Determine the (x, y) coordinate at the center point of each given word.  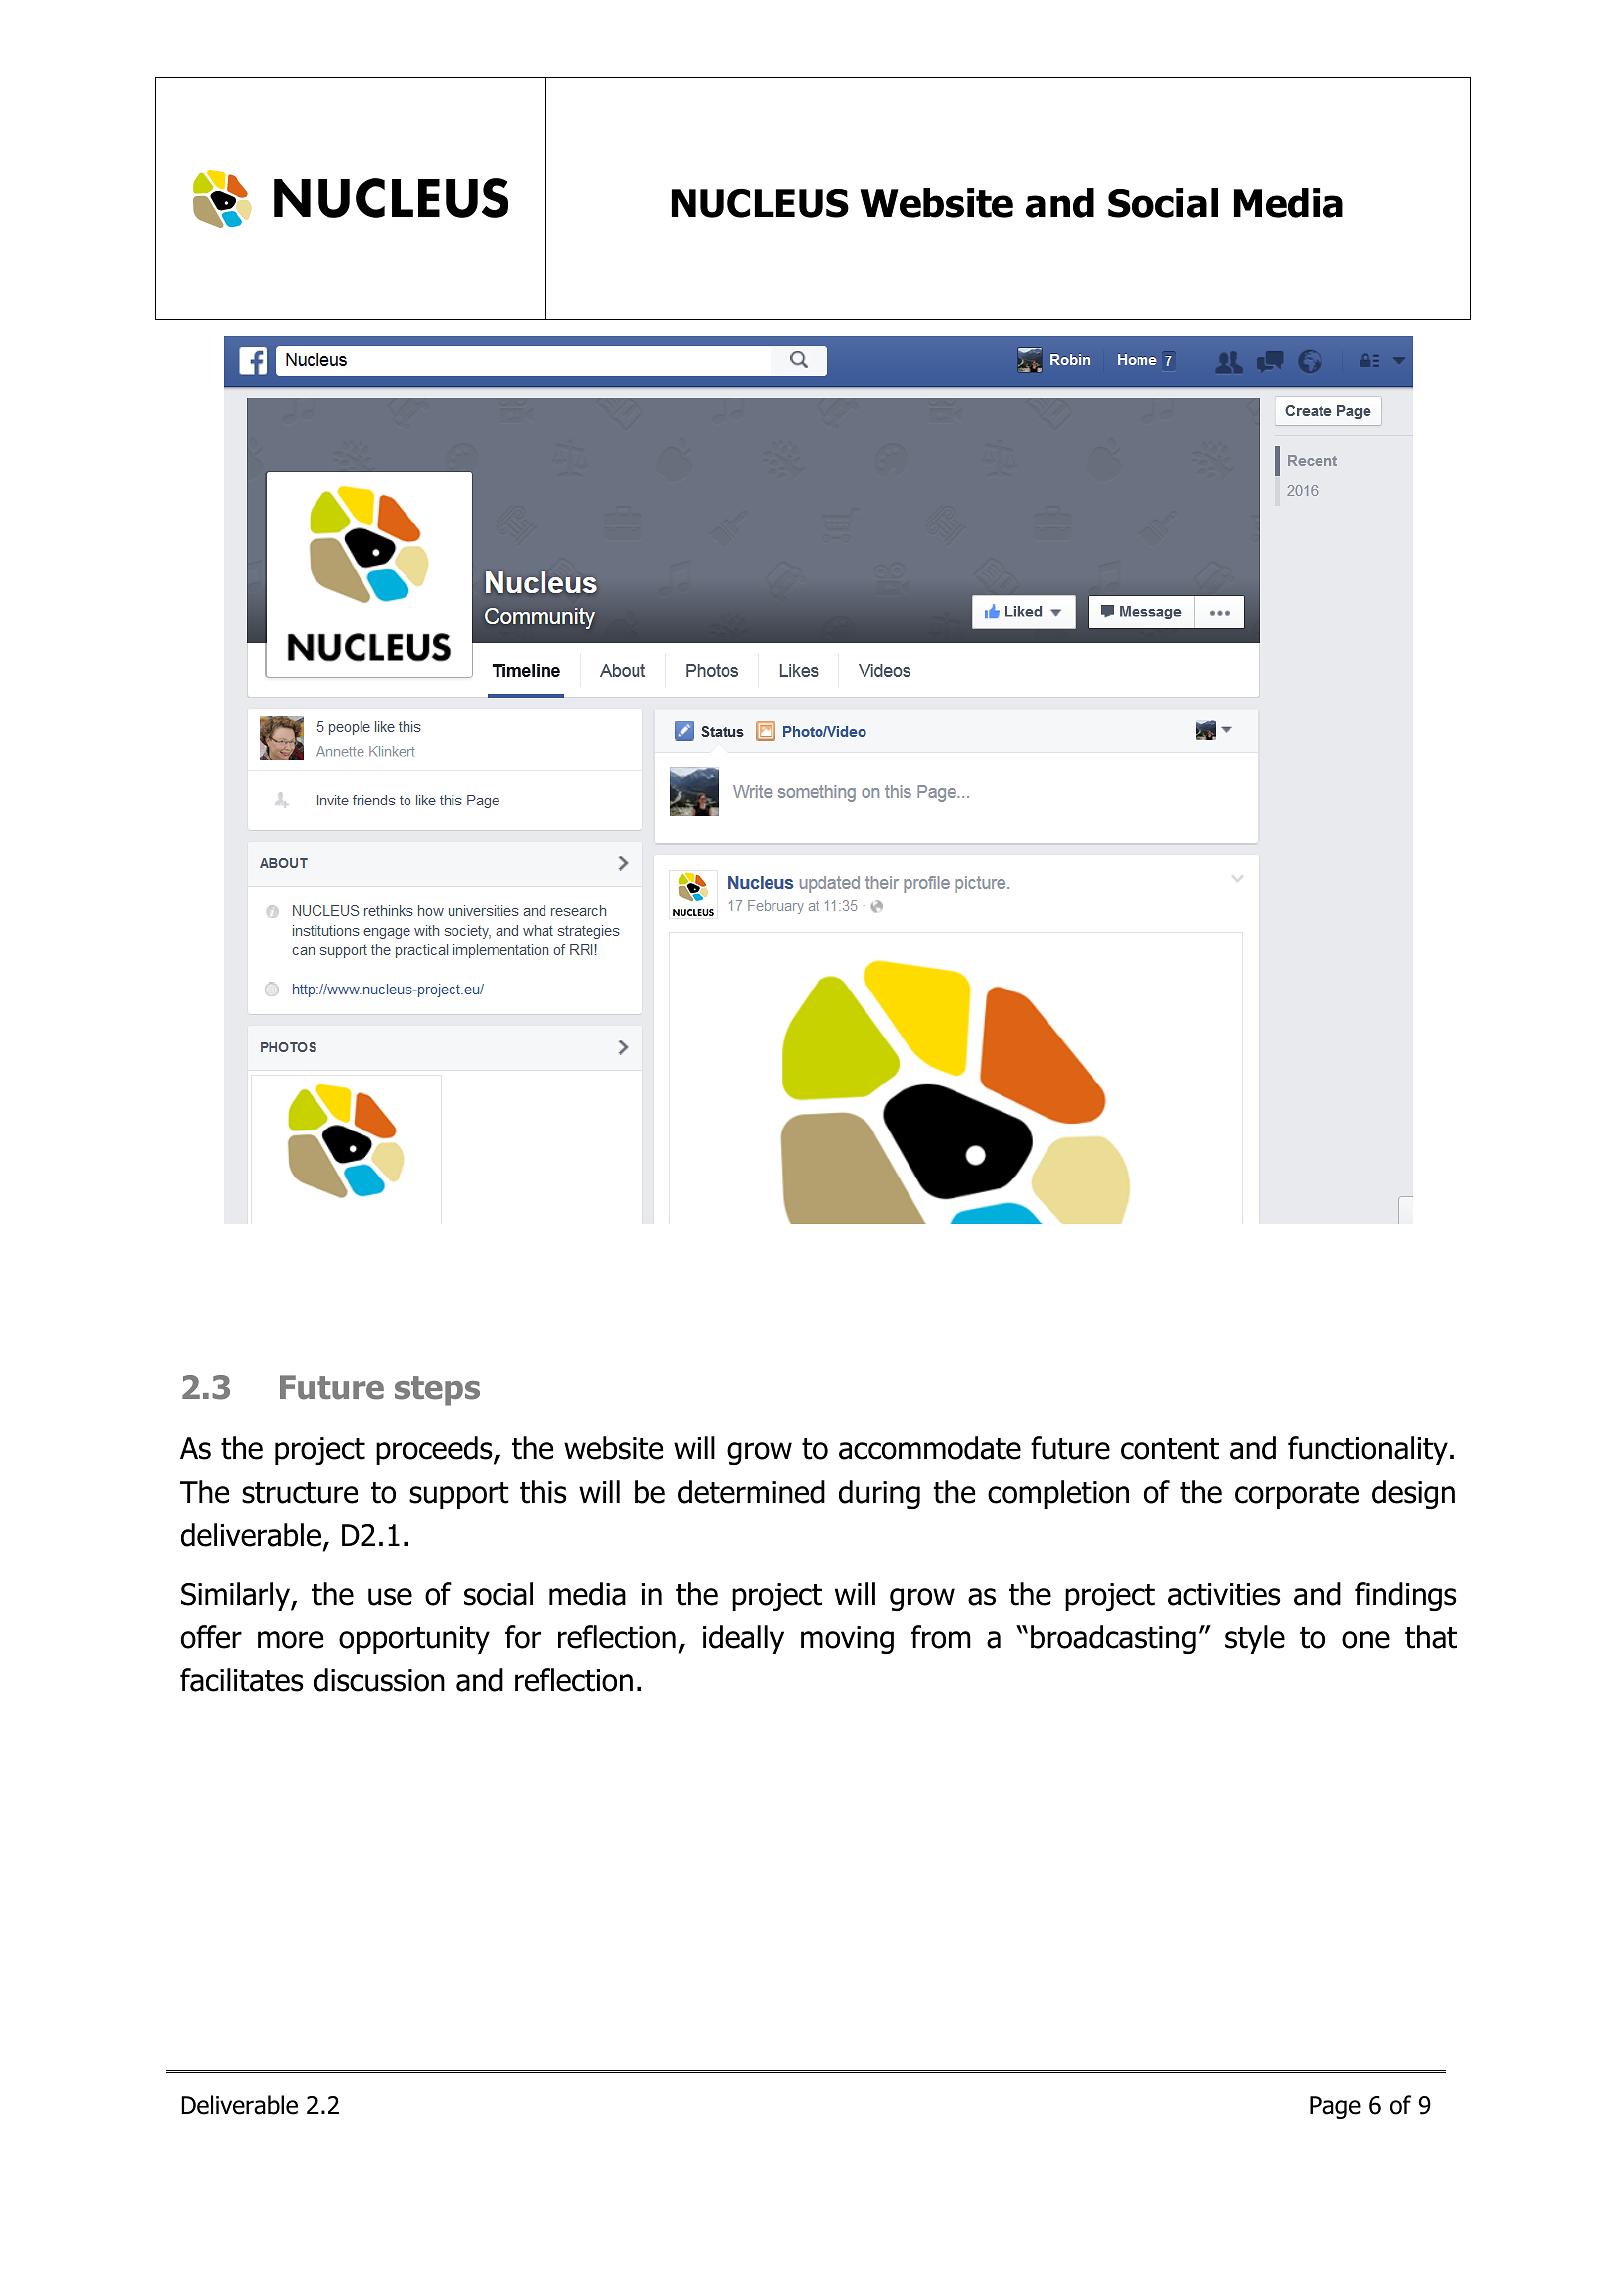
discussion (379, 1680)
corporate (1297, 1495)
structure (300, 1493)
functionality (1368, 1450)
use (390, 1597)
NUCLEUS (760, 203)
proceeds (435, 1450)
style (1255, 1639)
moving (847, 1640)
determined (751, 1492)
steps (437, 1391)
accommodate (930, 1448)
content (1170, 1449)
